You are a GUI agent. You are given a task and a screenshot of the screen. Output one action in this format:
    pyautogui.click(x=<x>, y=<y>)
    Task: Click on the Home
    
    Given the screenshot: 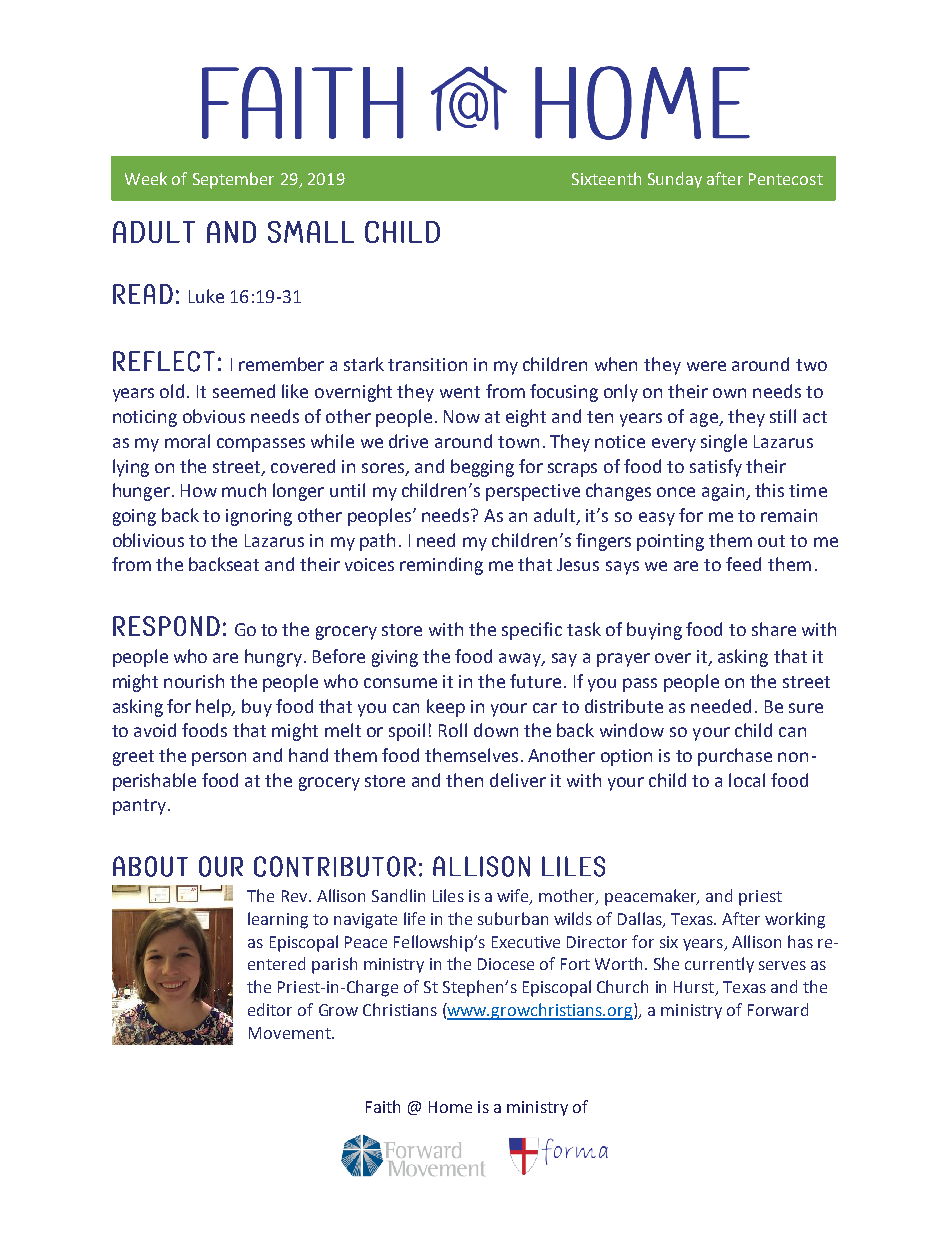 What is the action you would take?
    pyautogui.click(x=450, y=1107)
